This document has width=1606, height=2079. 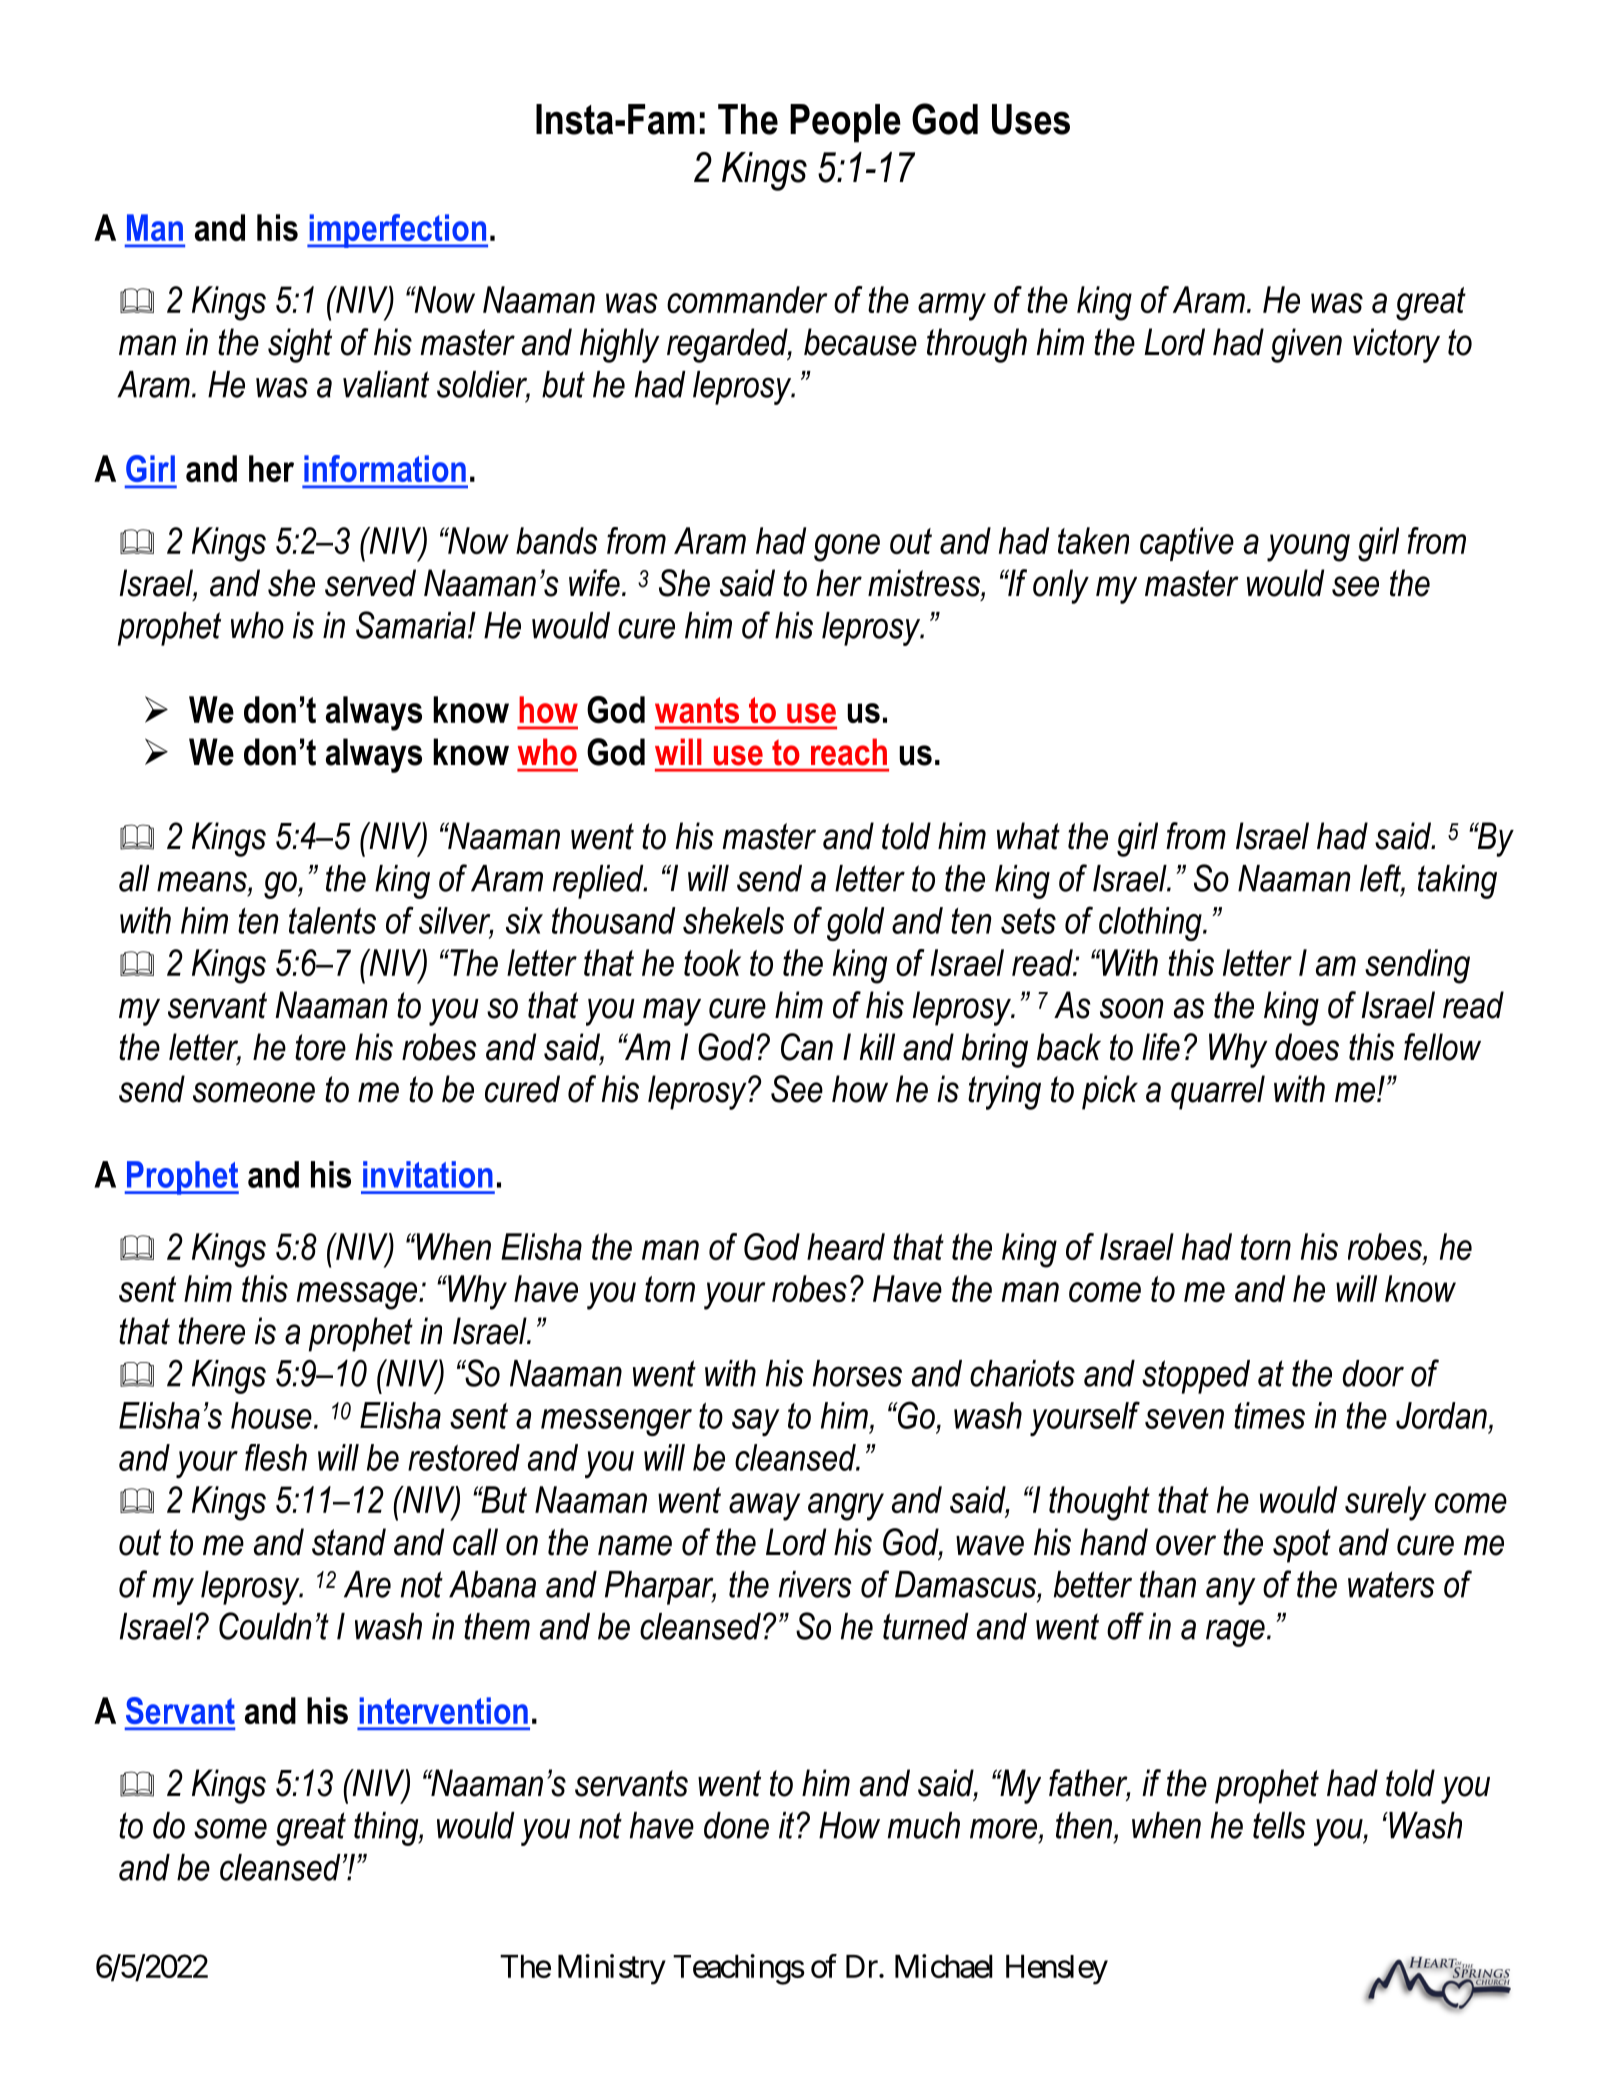 I want to click on given, so click(x=1306, y=345).
